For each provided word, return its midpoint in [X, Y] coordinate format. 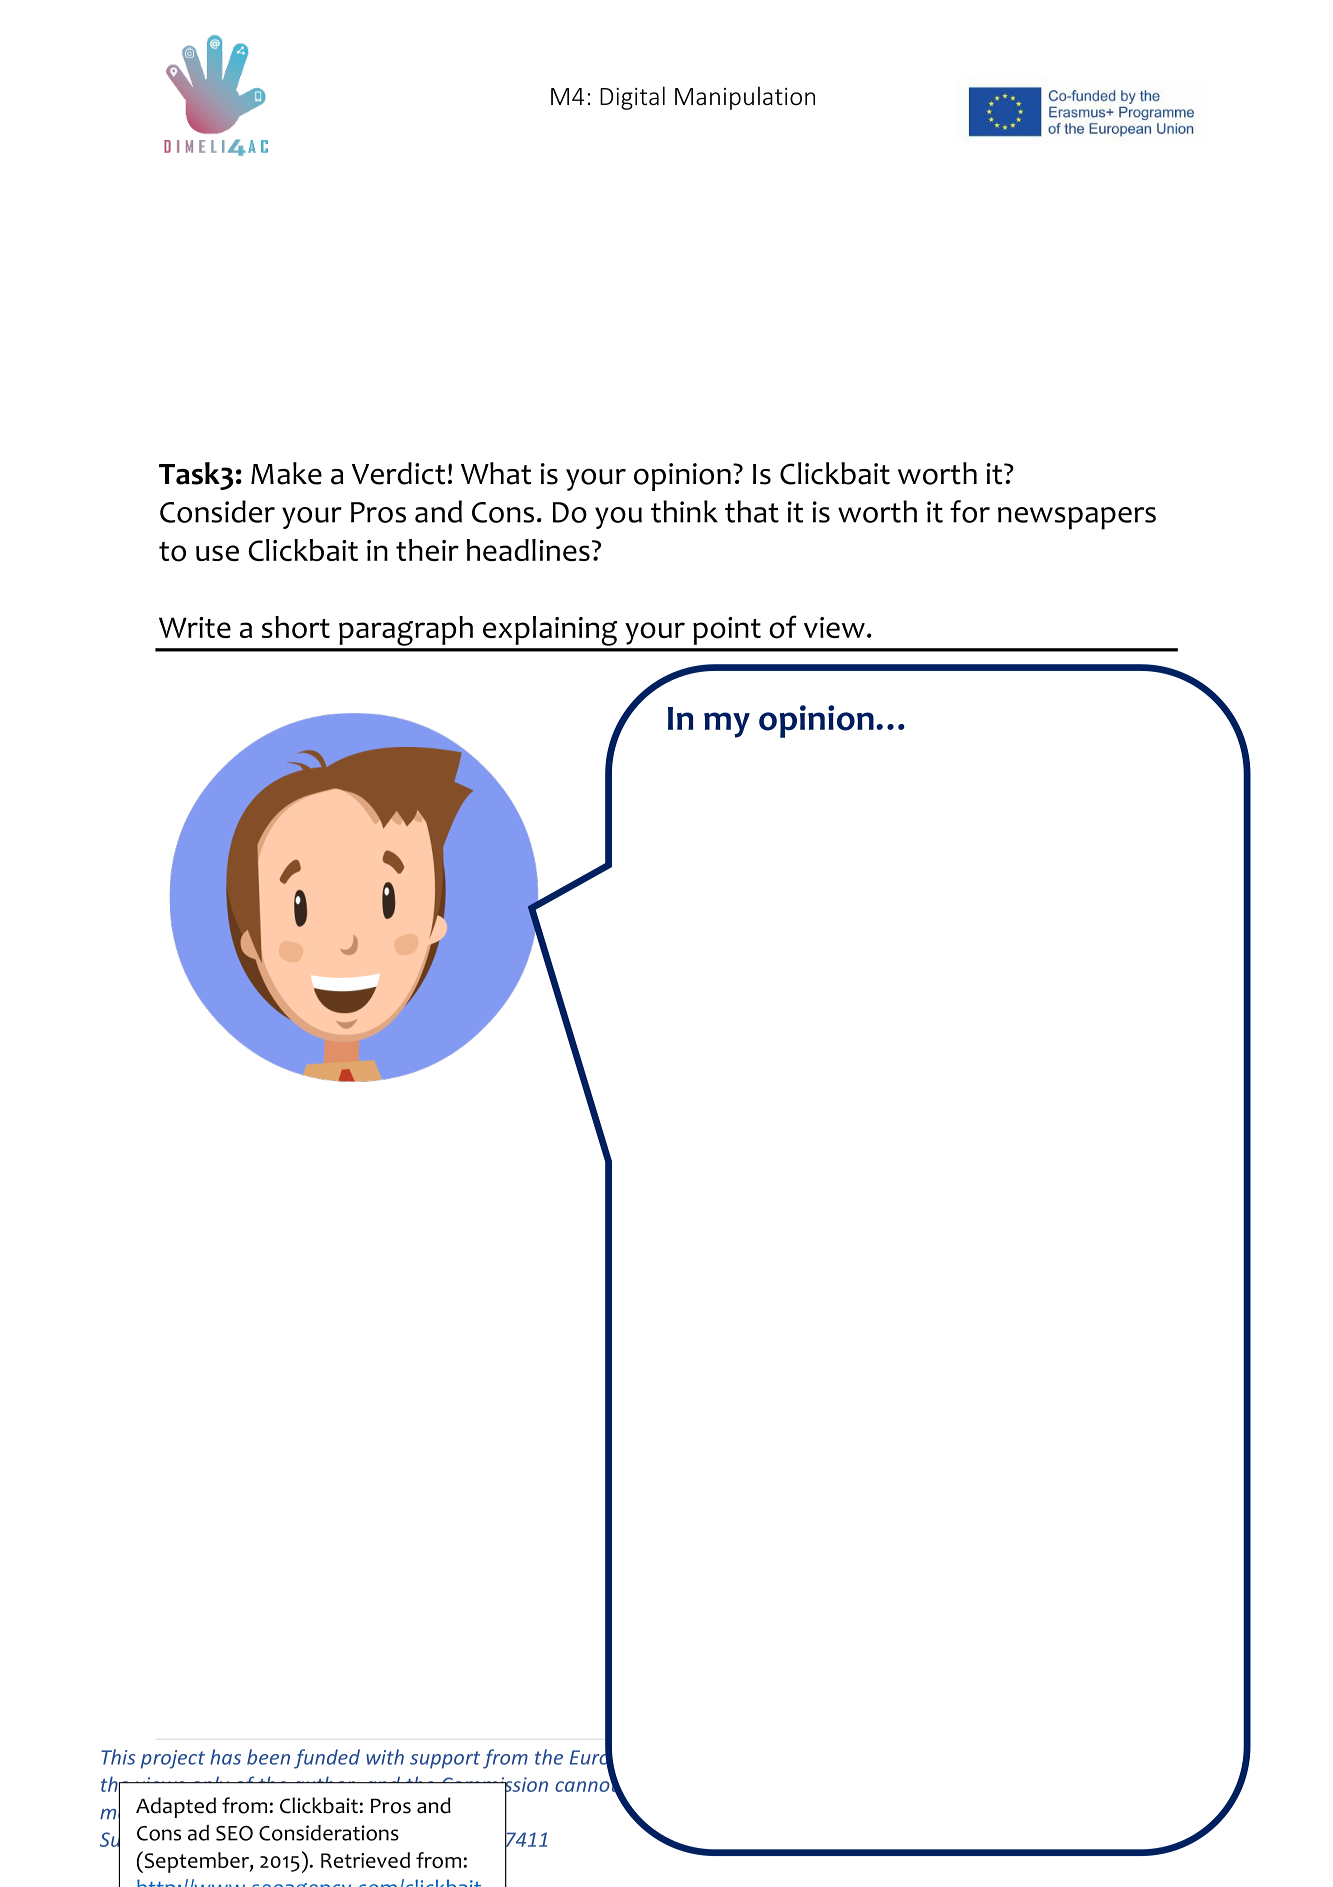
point [727, 631]
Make [286, 473]
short [296, 627]
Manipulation [745, 98]
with [385, 1757]
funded [327, 1759]
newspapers [1077, 518]
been [268, 1757]
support [445, 1760]
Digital [632, 98]
